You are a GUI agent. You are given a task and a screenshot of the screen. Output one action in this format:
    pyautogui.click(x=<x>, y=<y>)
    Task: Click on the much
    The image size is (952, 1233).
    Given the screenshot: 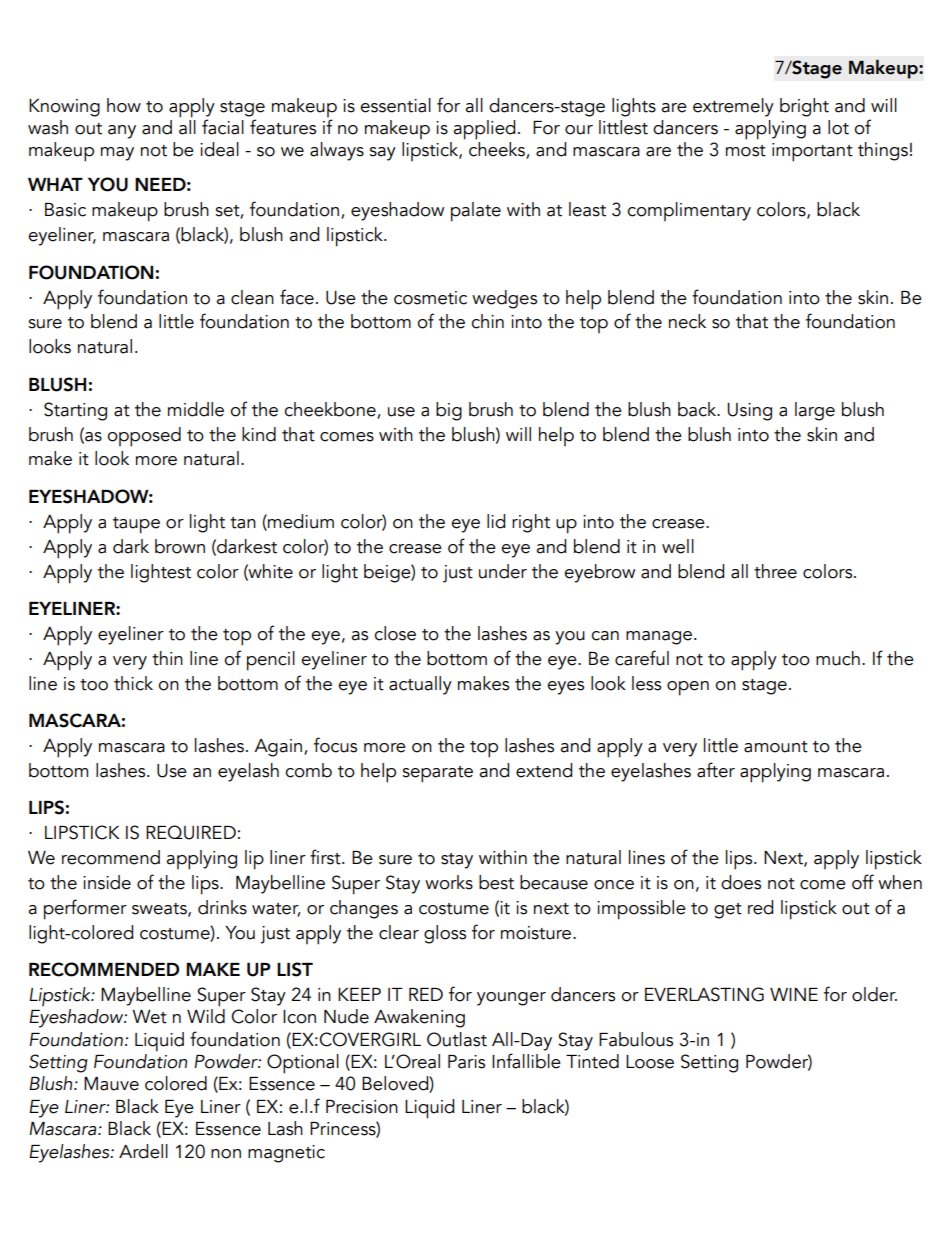 What is the action you would take?
    pyautogui.click(x=838, y=658)
